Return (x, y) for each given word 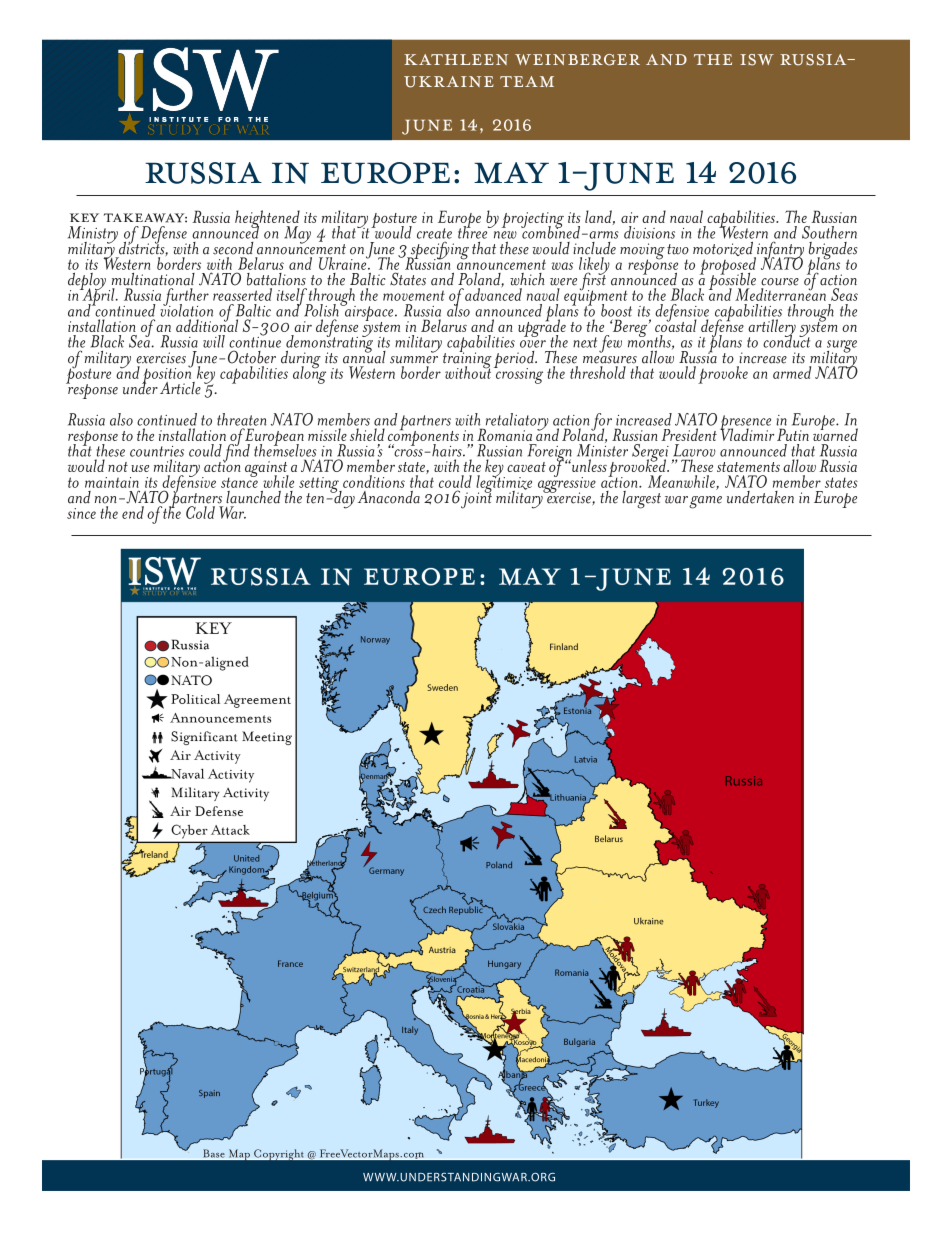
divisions (649, 232)
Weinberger (577, 60)
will (214, 341)
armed (792, 372)
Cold (200, 512)
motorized (724, 250)
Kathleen (456, 59)
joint (476, 499)
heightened (267, 220)
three (474, 231)
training (467, 360)
